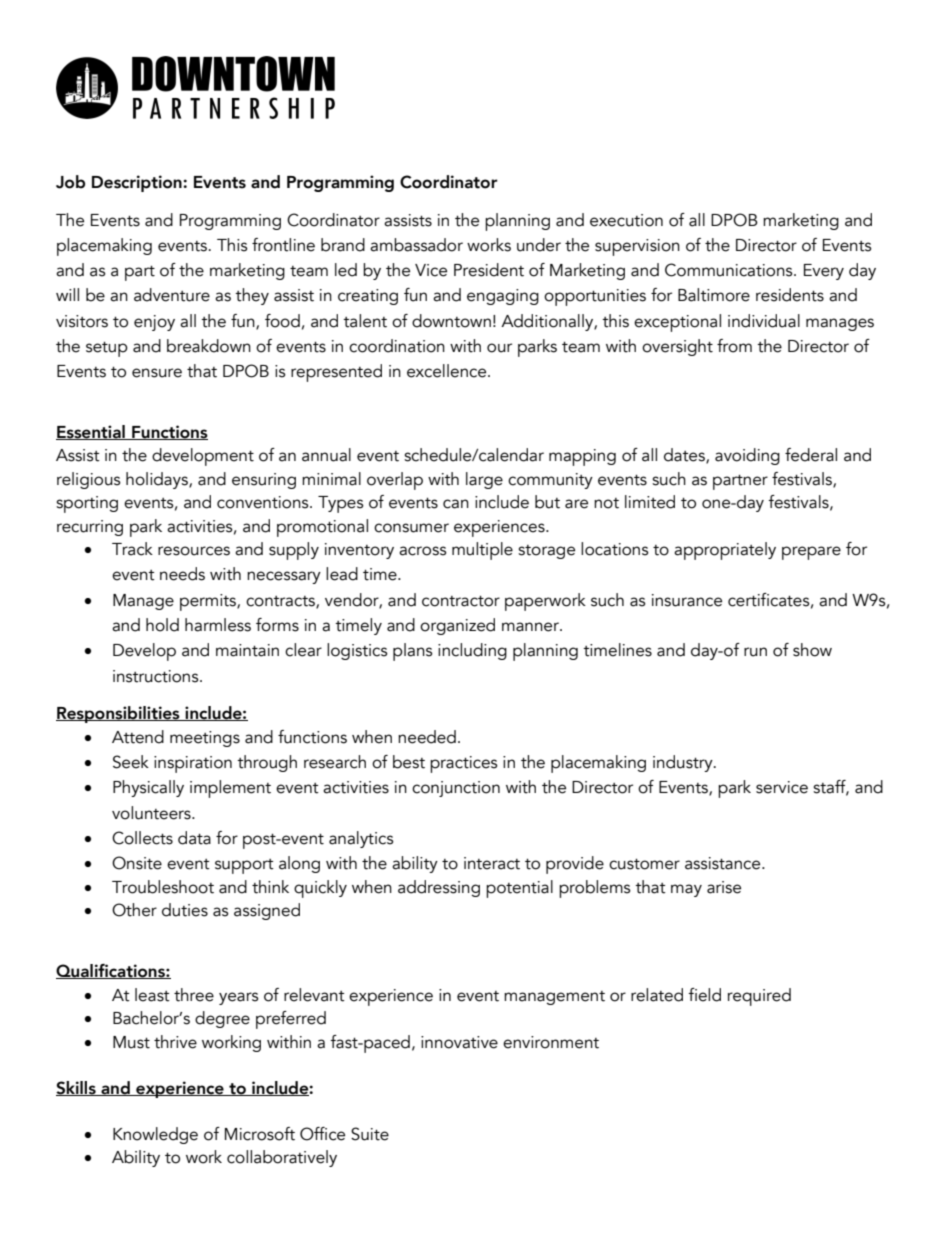 The image size is (952, 1233). Describe the element at coordinates (138, 183) in the screenshot. I see `Description` at that location.
